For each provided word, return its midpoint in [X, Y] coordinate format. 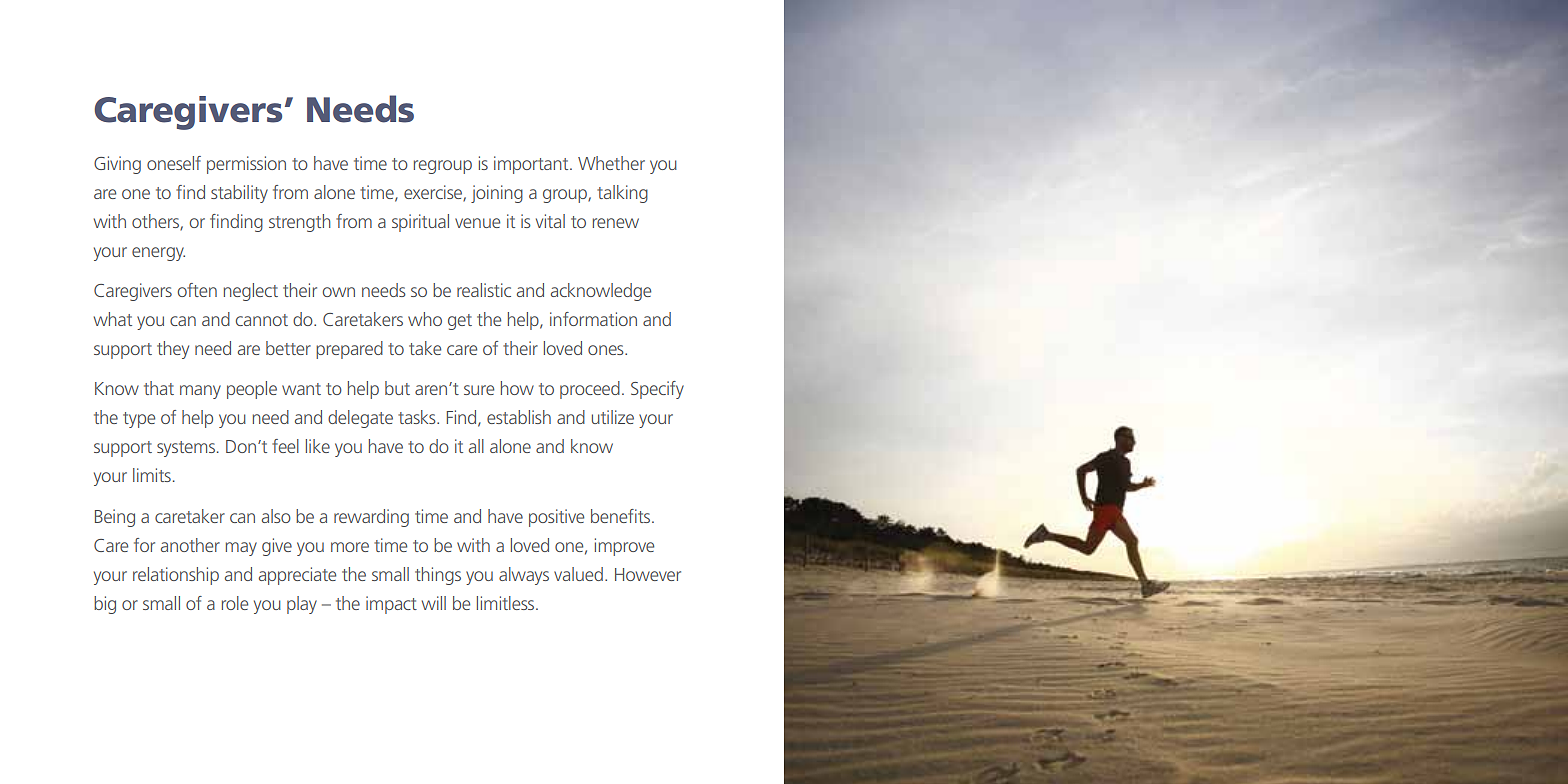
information [593, 319]
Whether [611, 163]
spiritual [420, 223]
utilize [613, 417]
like [318, 446]
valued [578, 574]
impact [391, 605]
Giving [117, 165]
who [425, 319]
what [113, 319]
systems [187, 449]
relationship [176, 576]
